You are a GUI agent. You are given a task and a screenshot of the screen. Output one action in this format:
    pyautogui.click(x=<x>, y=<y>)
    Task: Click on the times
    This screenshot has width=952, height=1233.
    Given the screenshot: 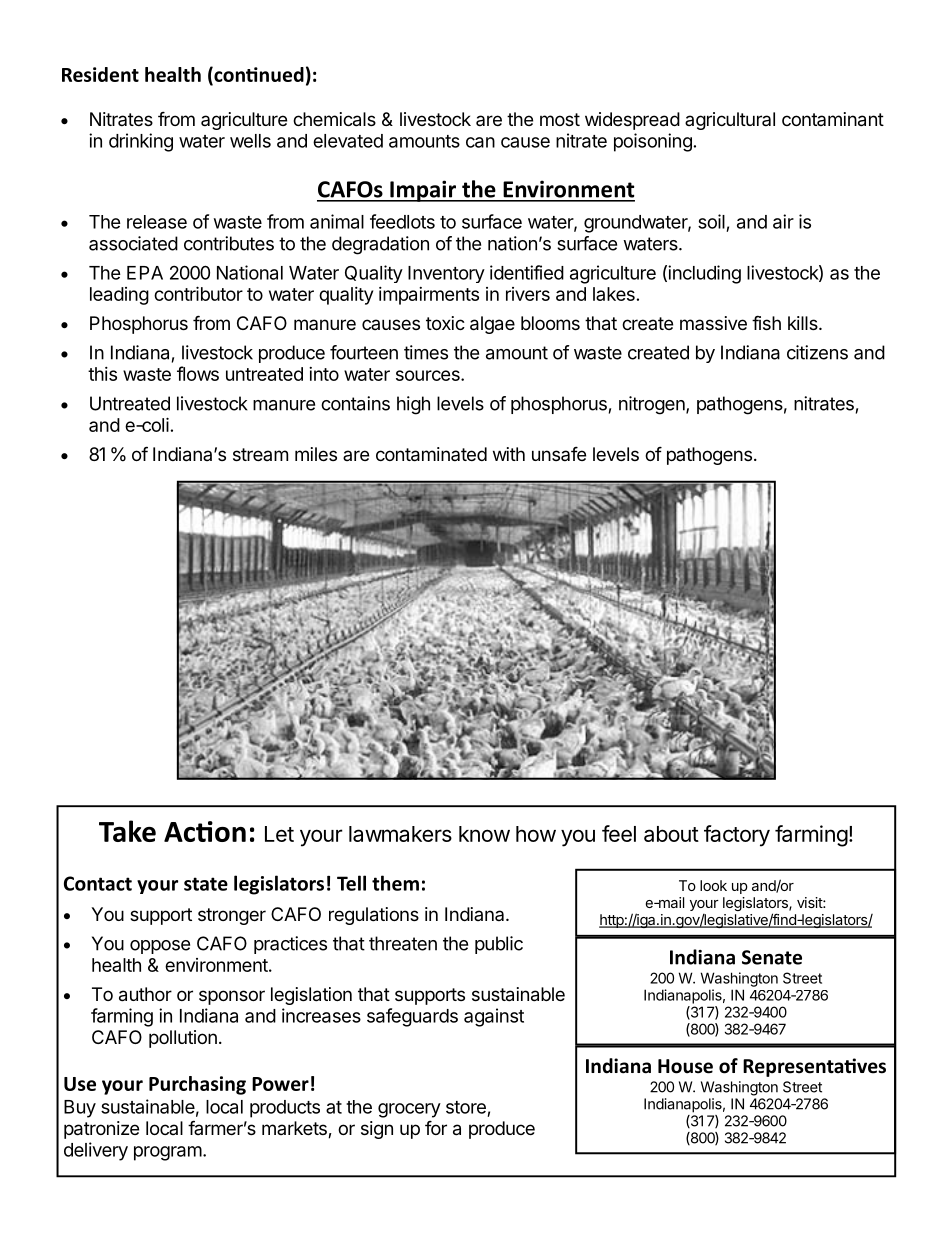 What is the action you would take?
    pyautogui.click(x=426, y=352)
